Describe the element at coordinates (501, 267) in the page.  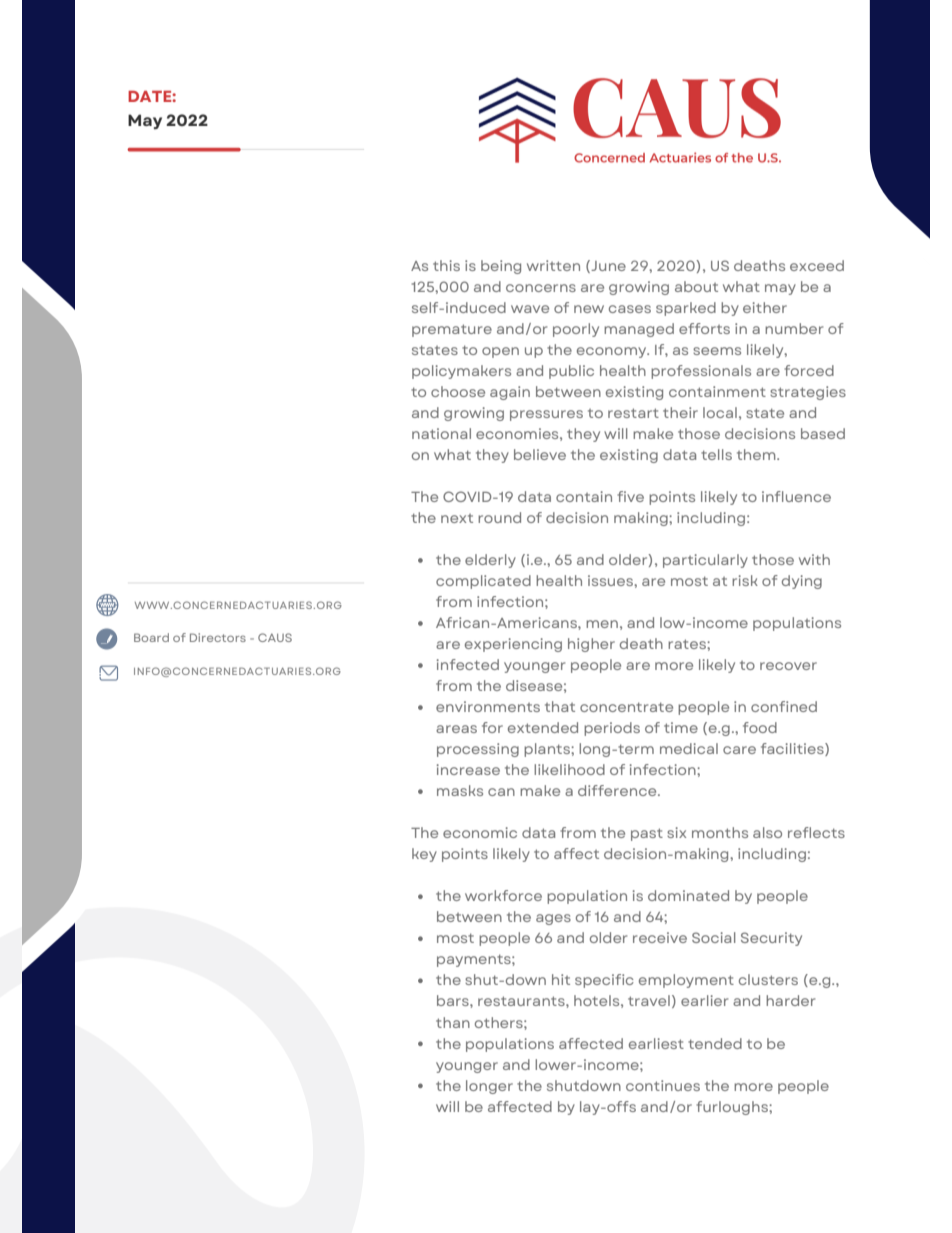
I see `being` at that location.
